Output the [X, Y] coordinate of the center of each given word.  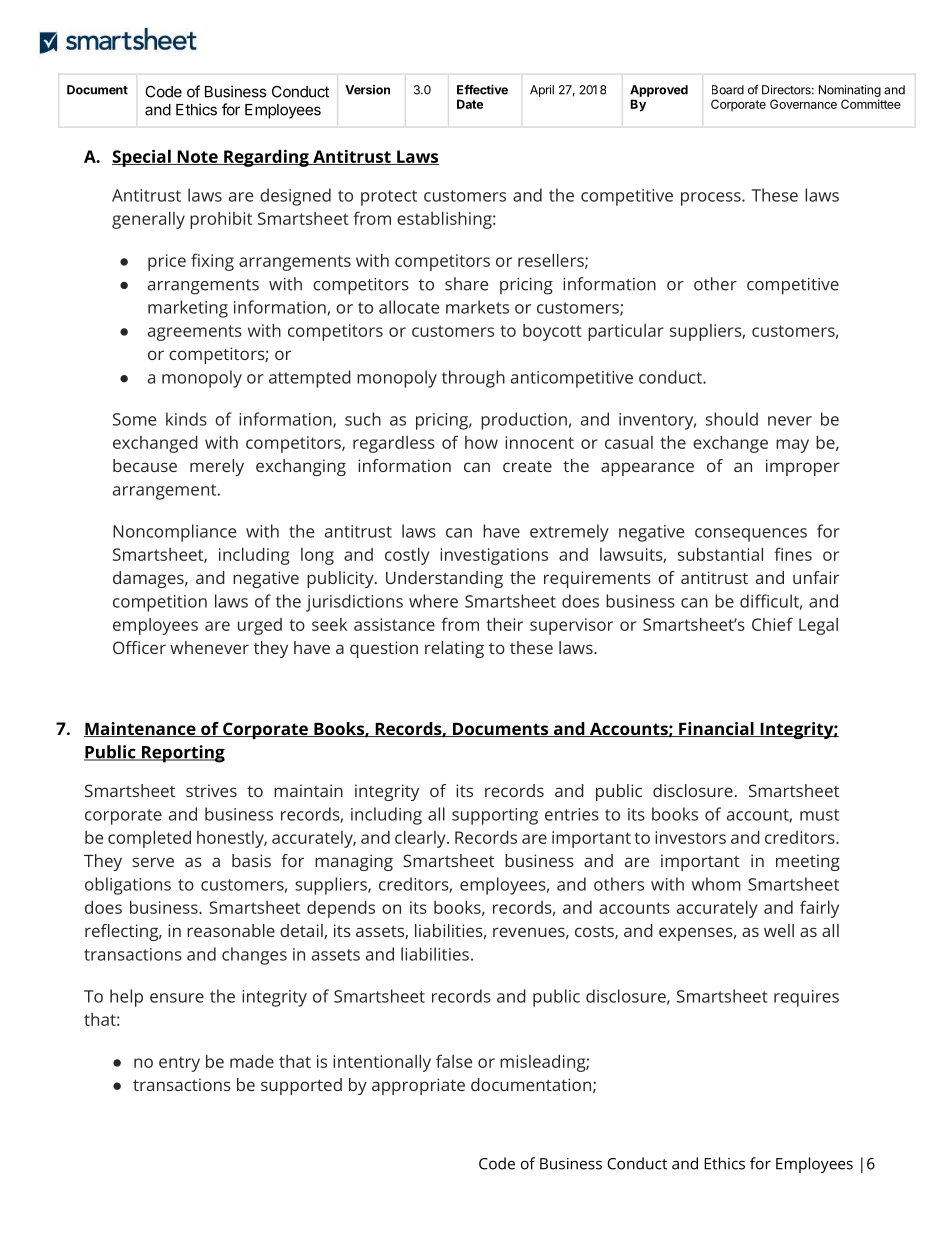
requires [806, 998]
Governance [803, 104]
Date [470, 104]
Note [197, 157]
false [454, 1061]
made [252, 1061]
